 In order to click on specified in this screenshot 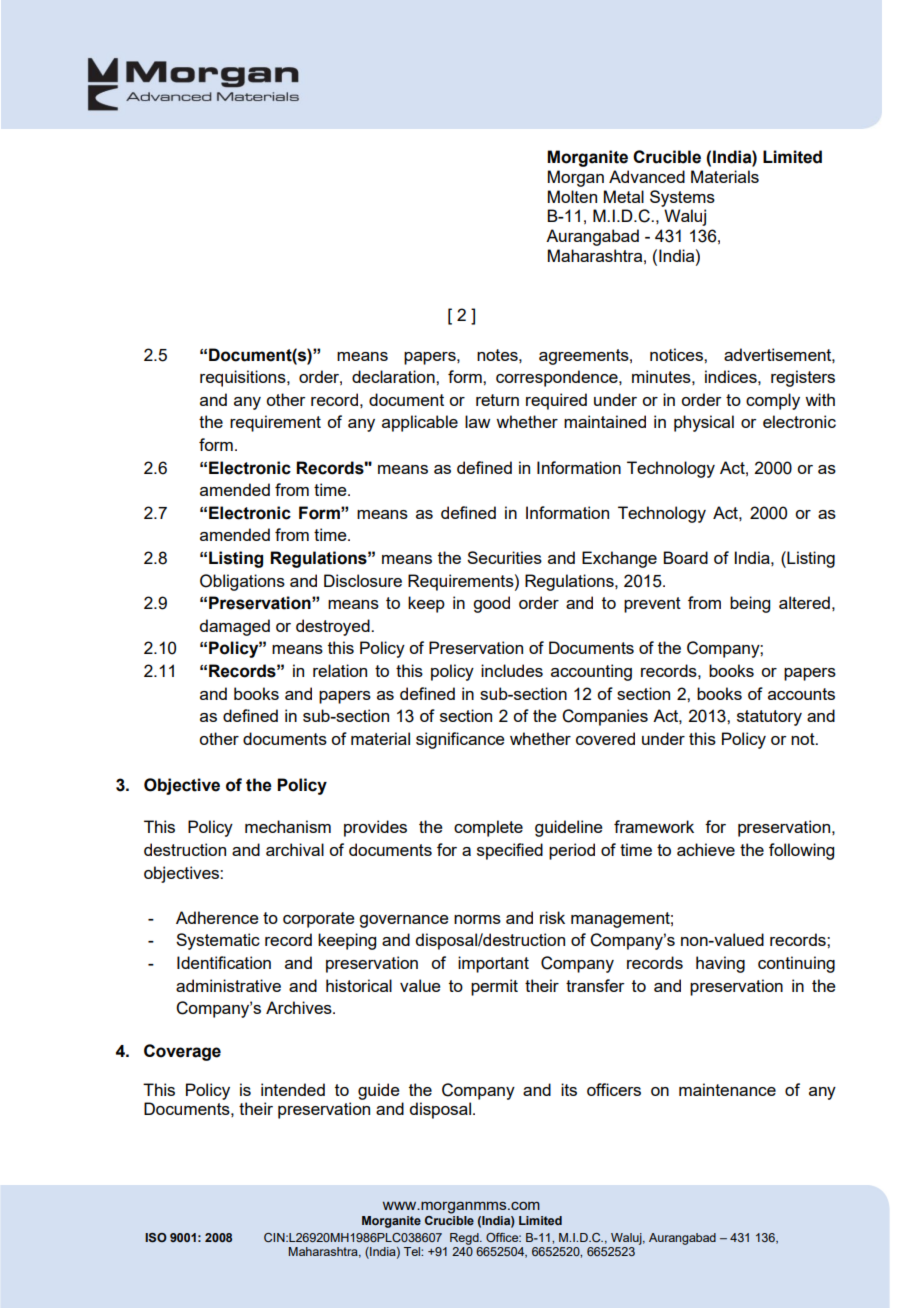, I will do `click(510, 851)`.
